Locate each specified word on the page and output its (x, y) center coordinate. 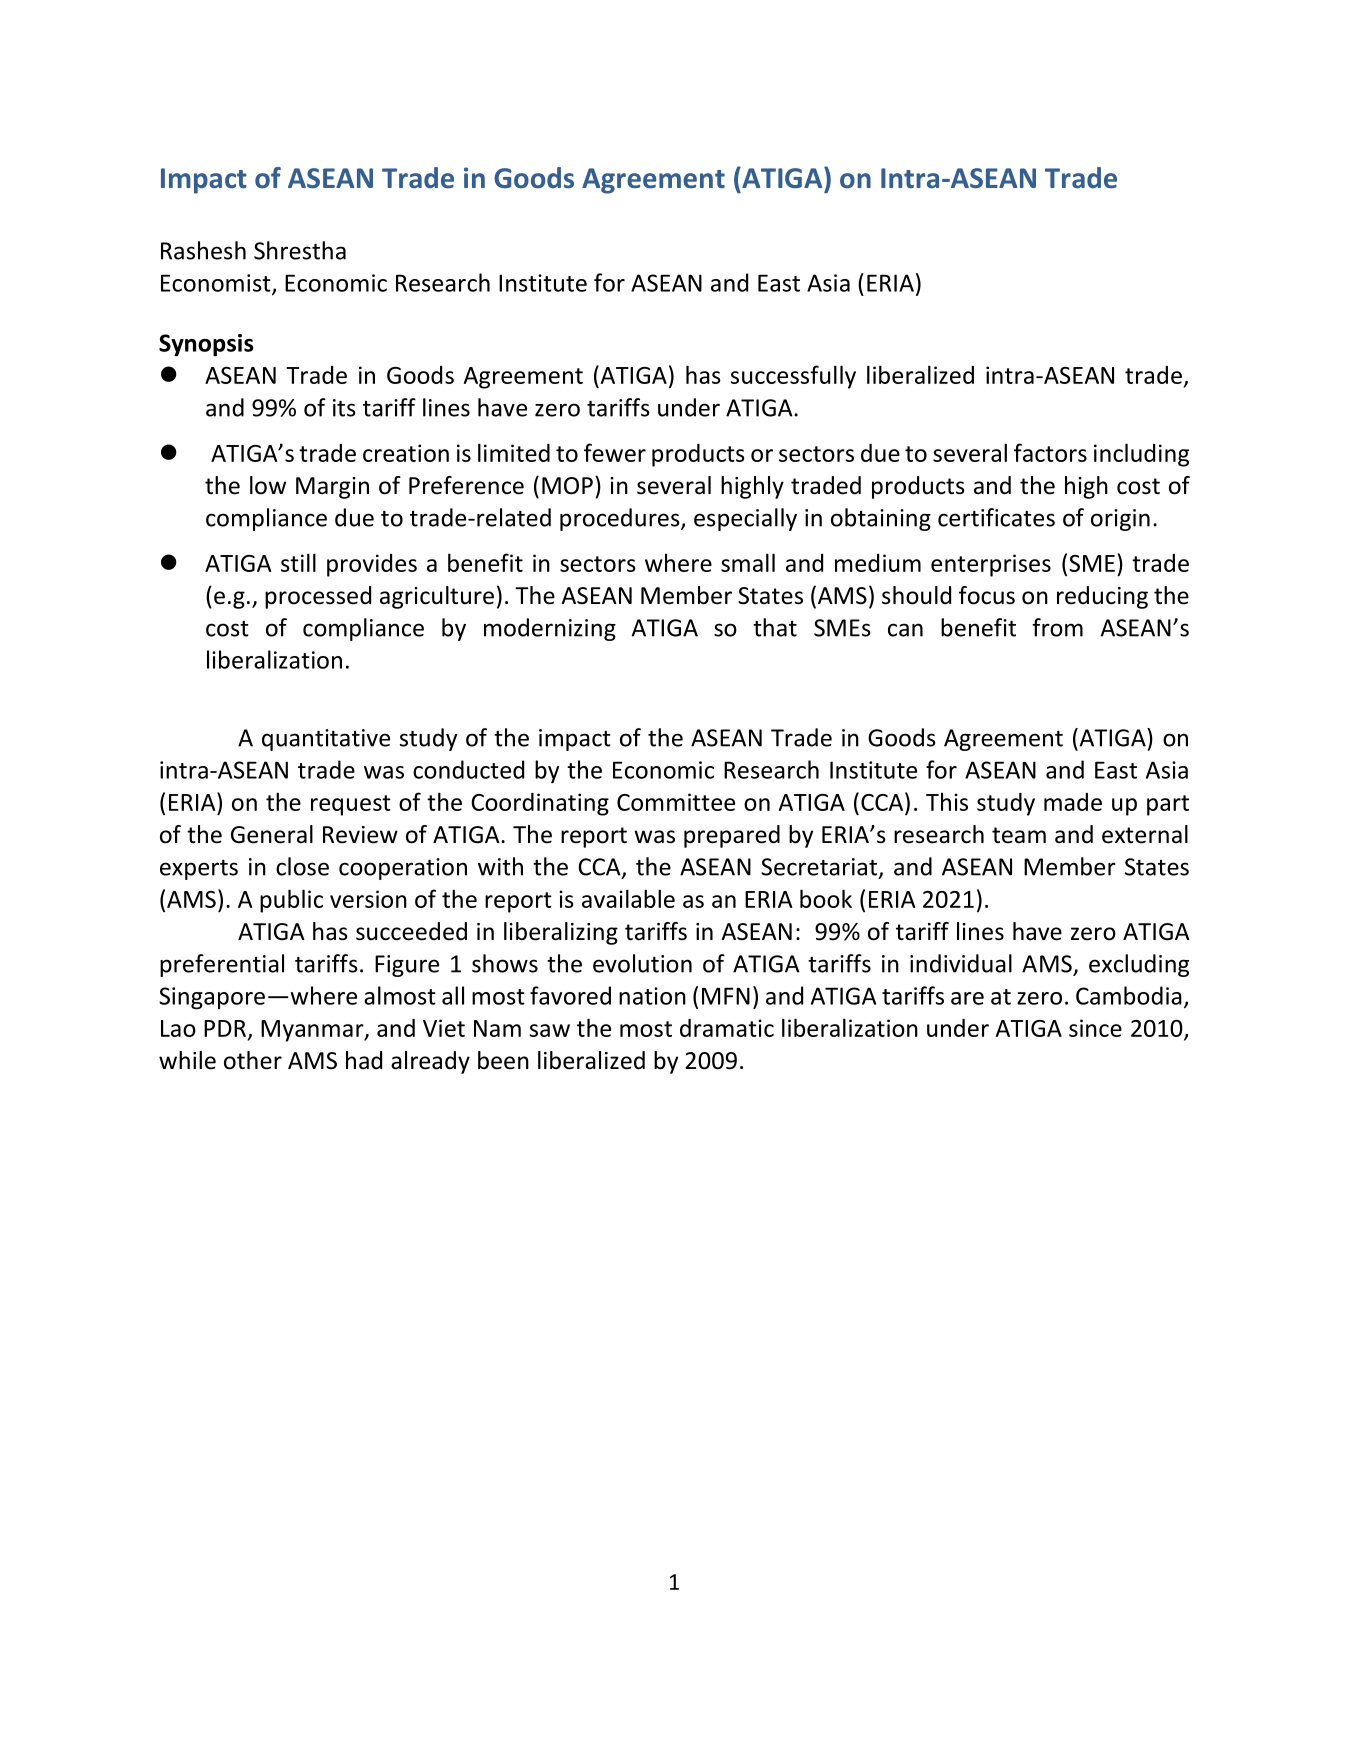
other (253, 1060)
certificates (996, 517)
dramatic (727, 1028)
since (1095, 1028)
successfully (793, 377)
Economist (217, 284)
